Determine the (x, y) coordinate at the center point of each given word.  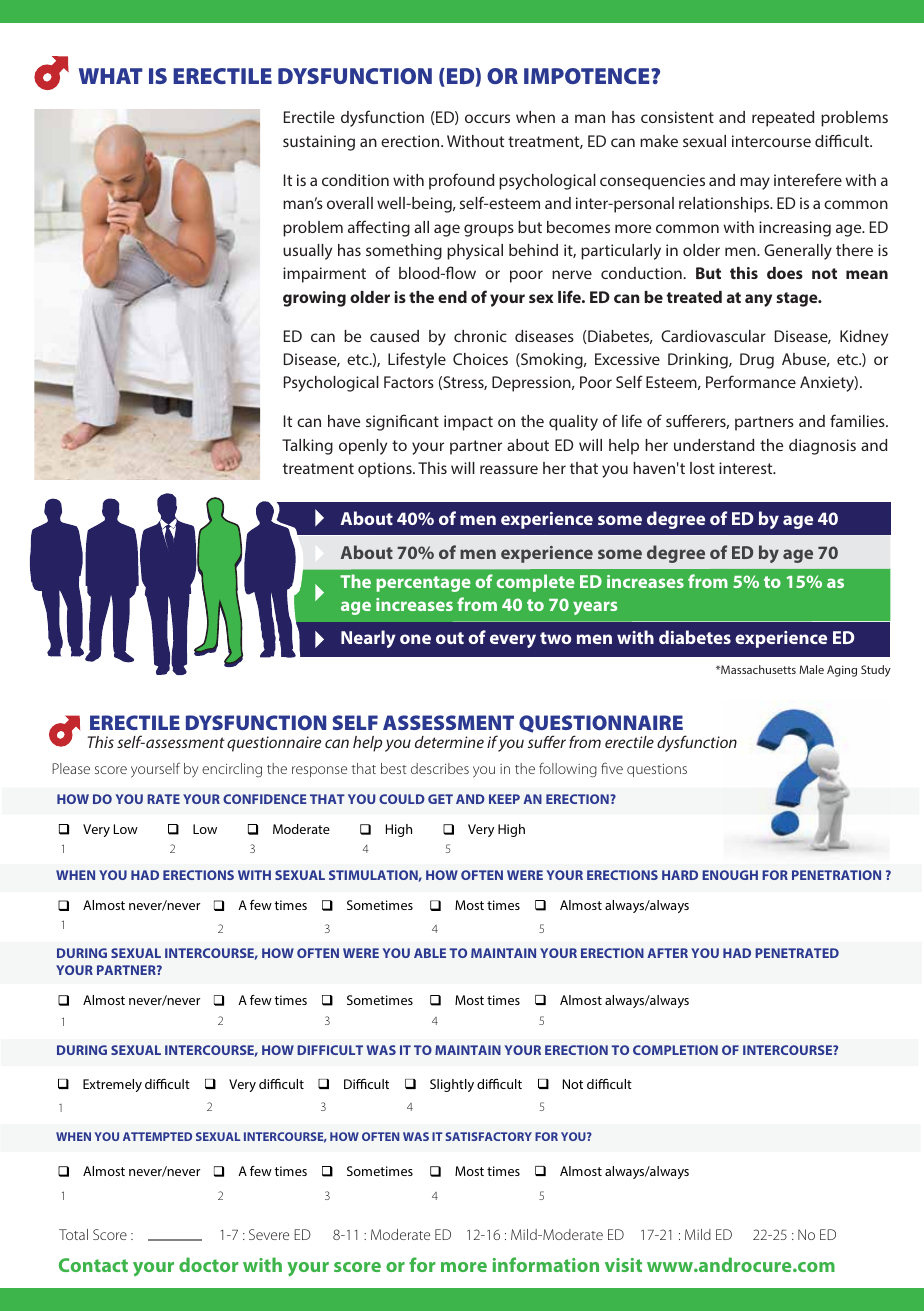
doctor (208, 1264)
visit (623, 1265)
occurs (487, 118)
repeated (783, 119)
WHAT (111, 76)
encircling (232, 770)
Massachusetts (757, 669)
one (415, 639)
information (546, 1264)
